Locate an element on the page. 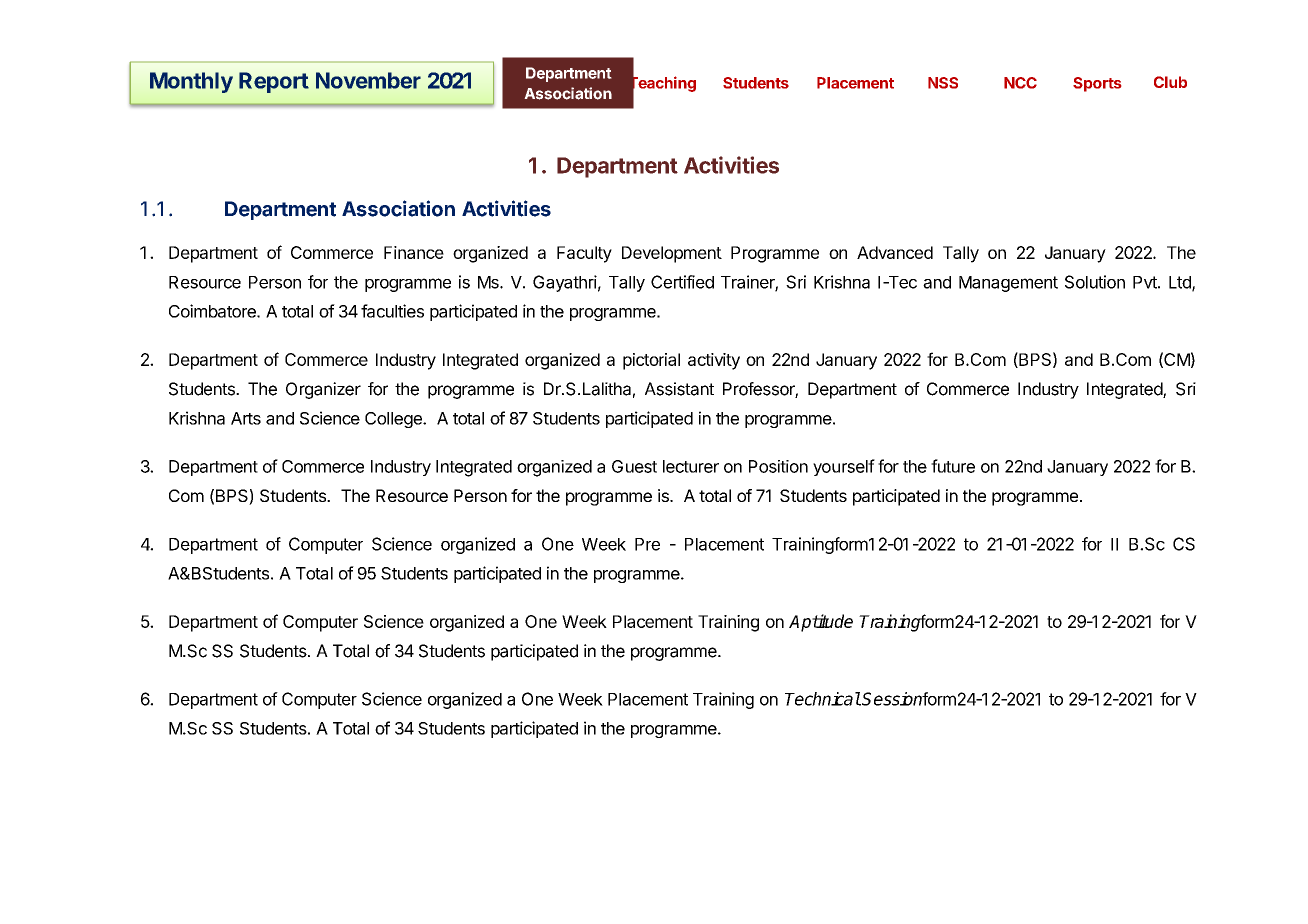  Technical is located at coordinates (823, 699).
